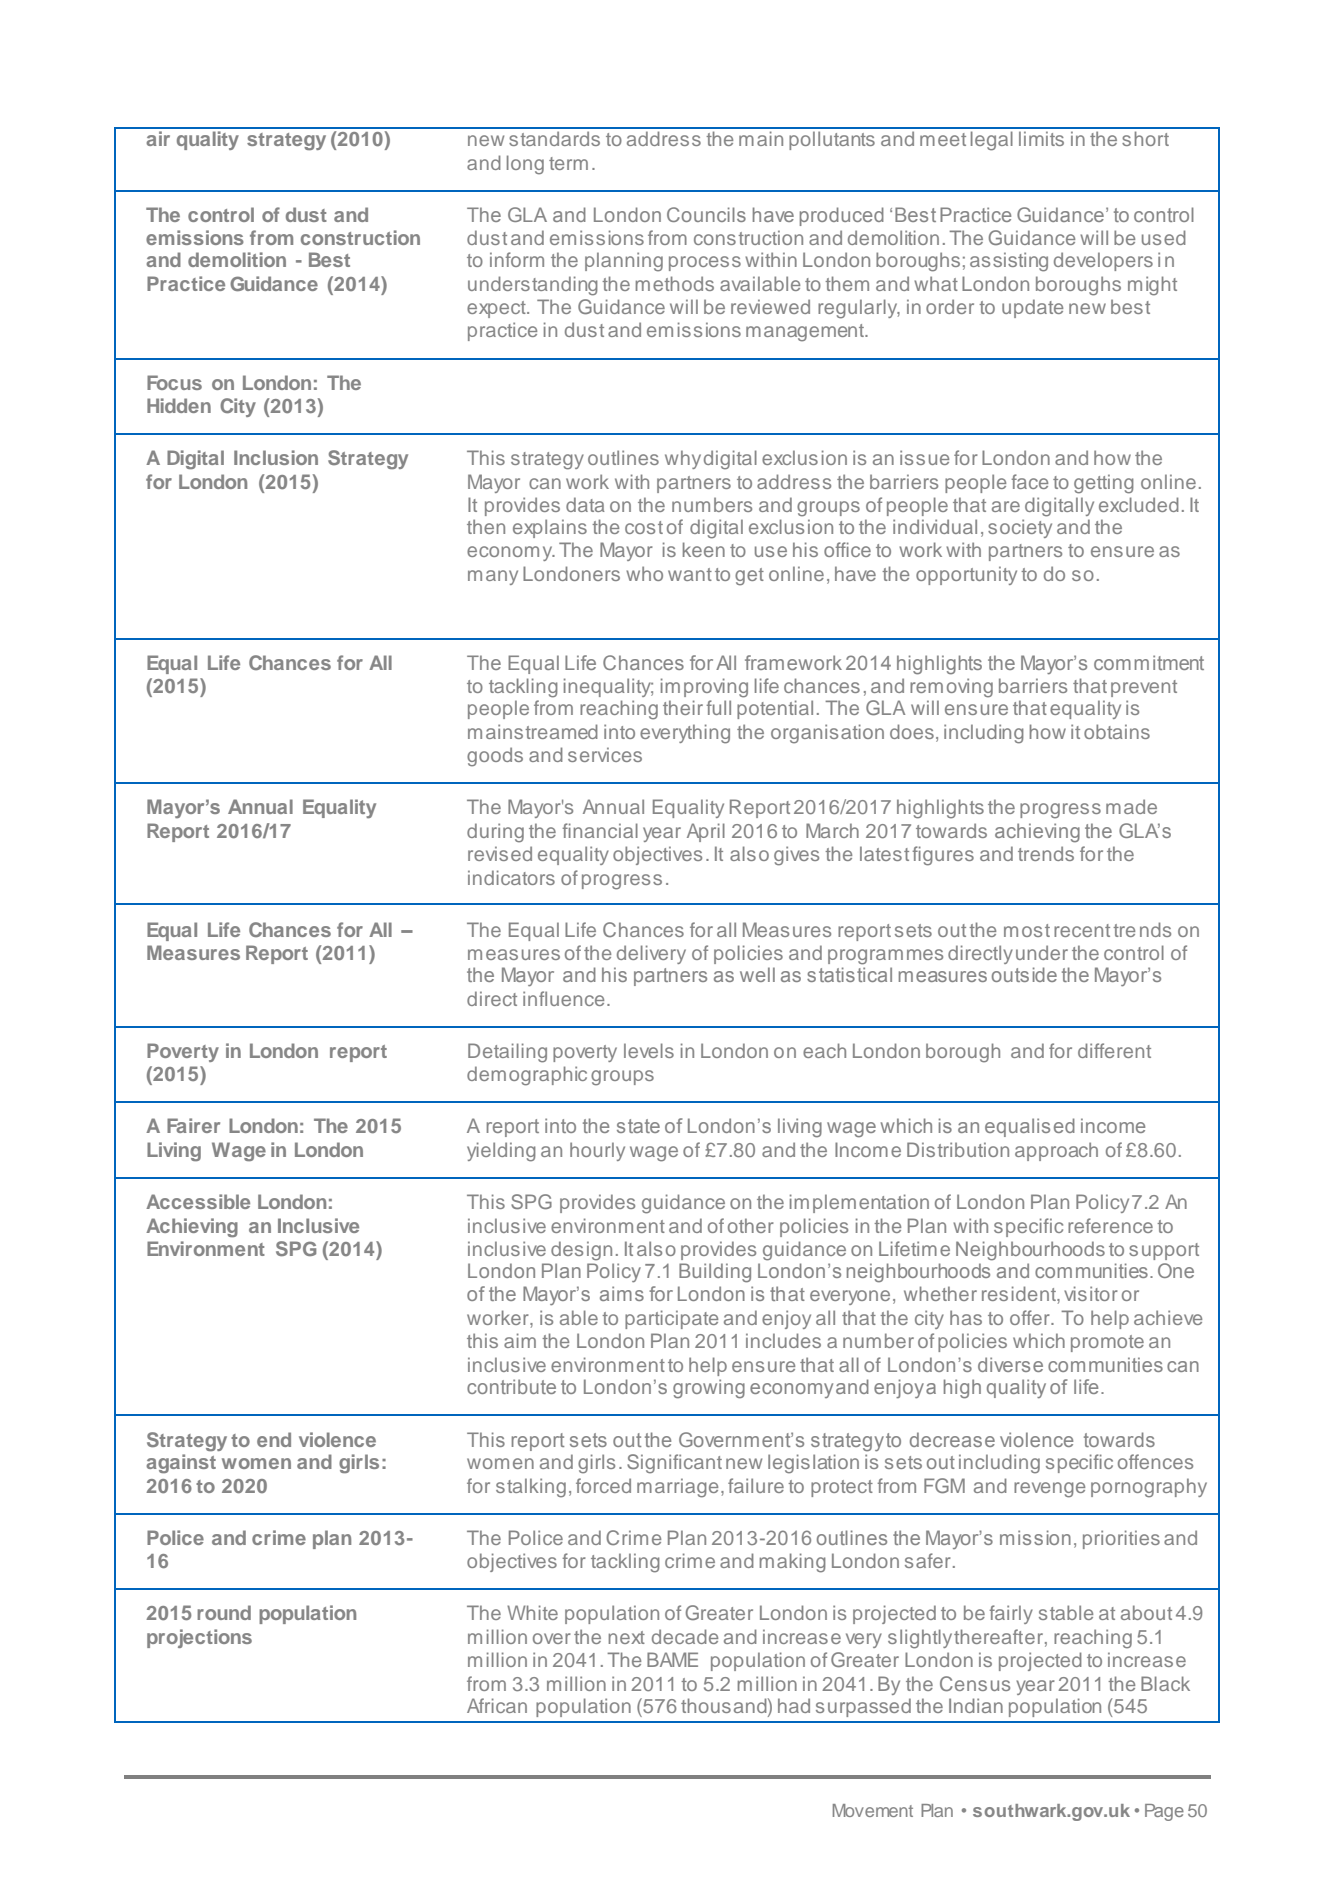 The image size is (1332, 1884). What do you see at coordinates (794, 1705) in the document?
I see `had` at bounding box center [794, 1705].
